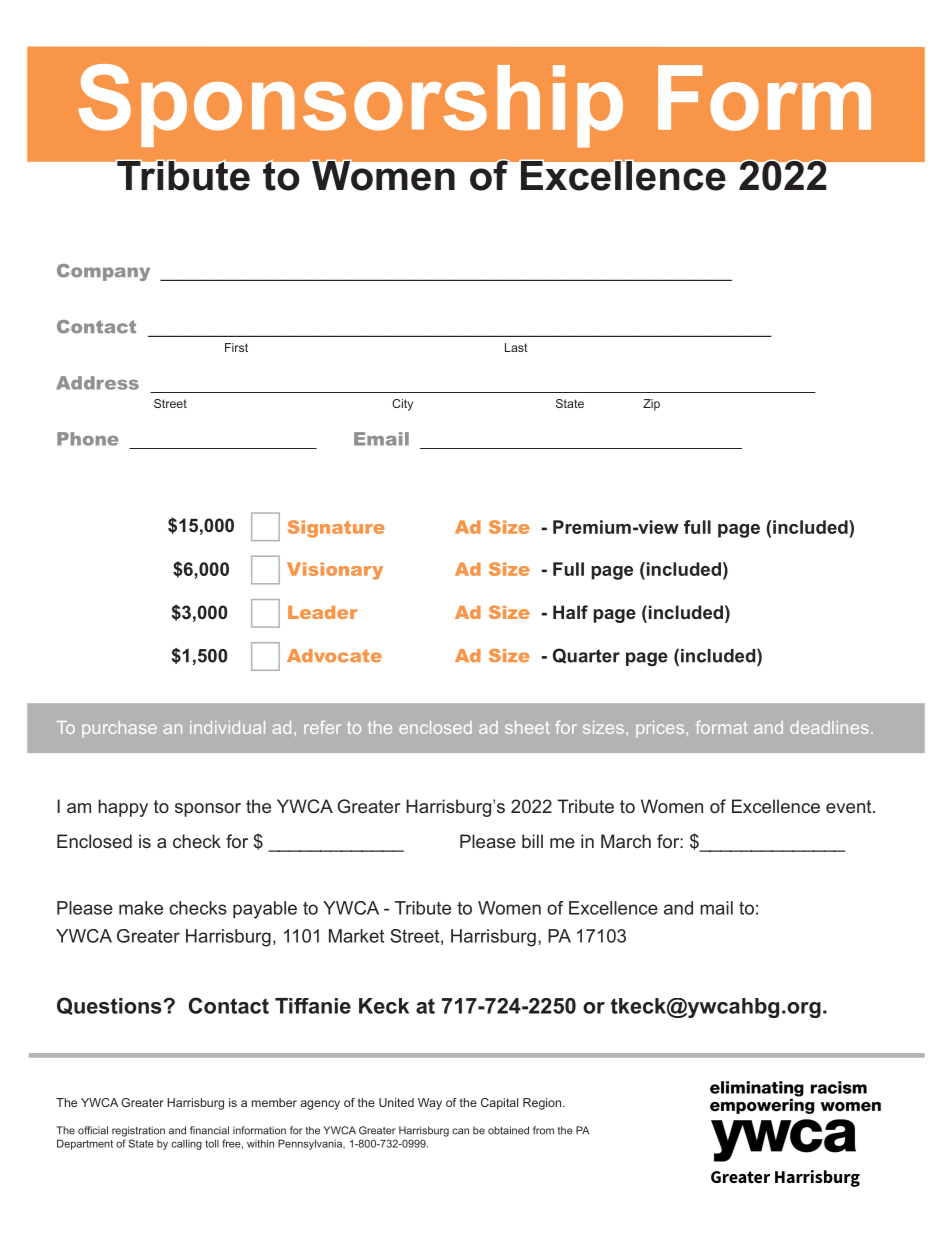 This screenshot has height=1233, width=952. I want to click on Company, so click(103, 272).
